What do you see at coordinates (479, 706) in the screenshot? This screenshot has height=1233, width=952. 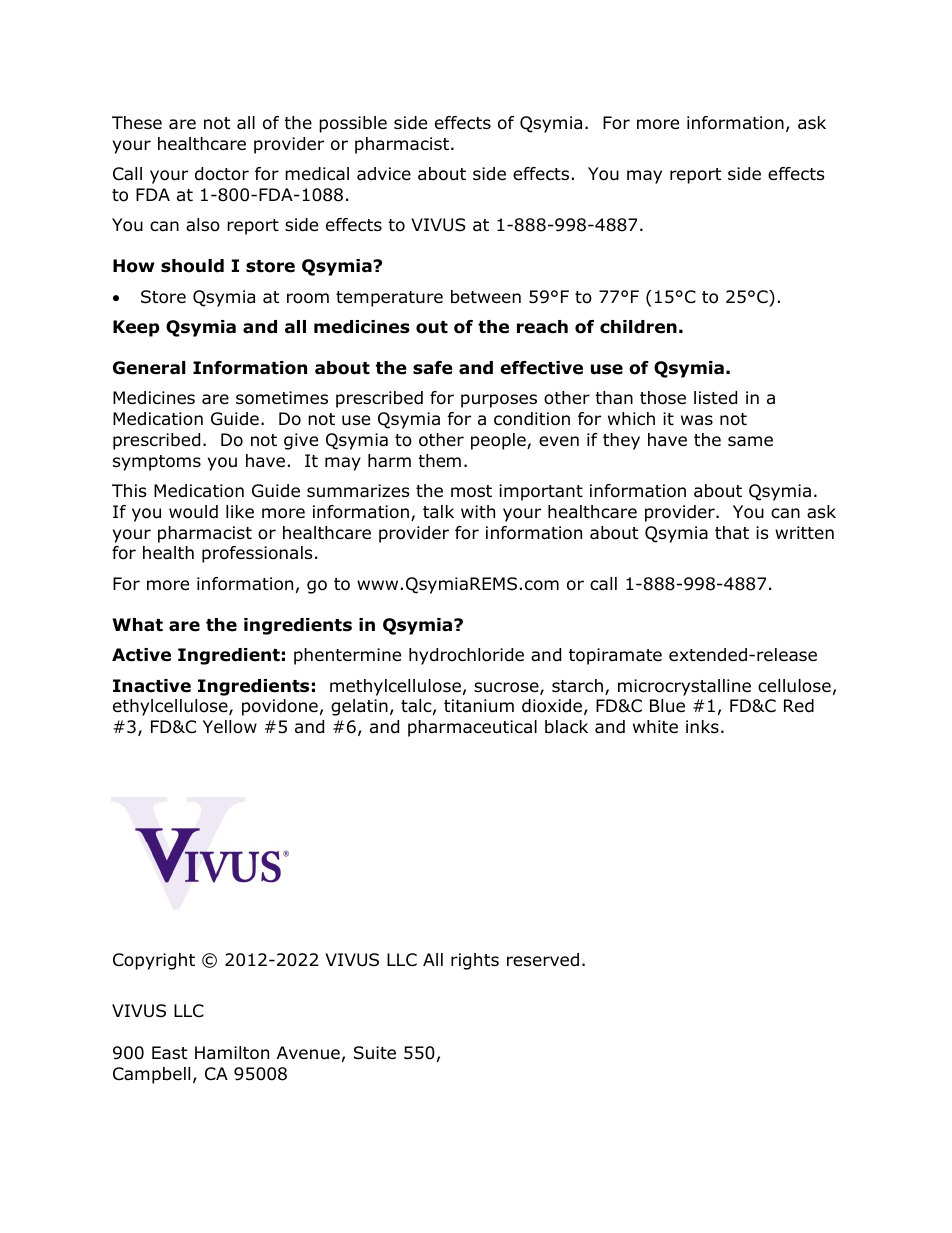 I see `titanium` at bounding box center [479, 706].
